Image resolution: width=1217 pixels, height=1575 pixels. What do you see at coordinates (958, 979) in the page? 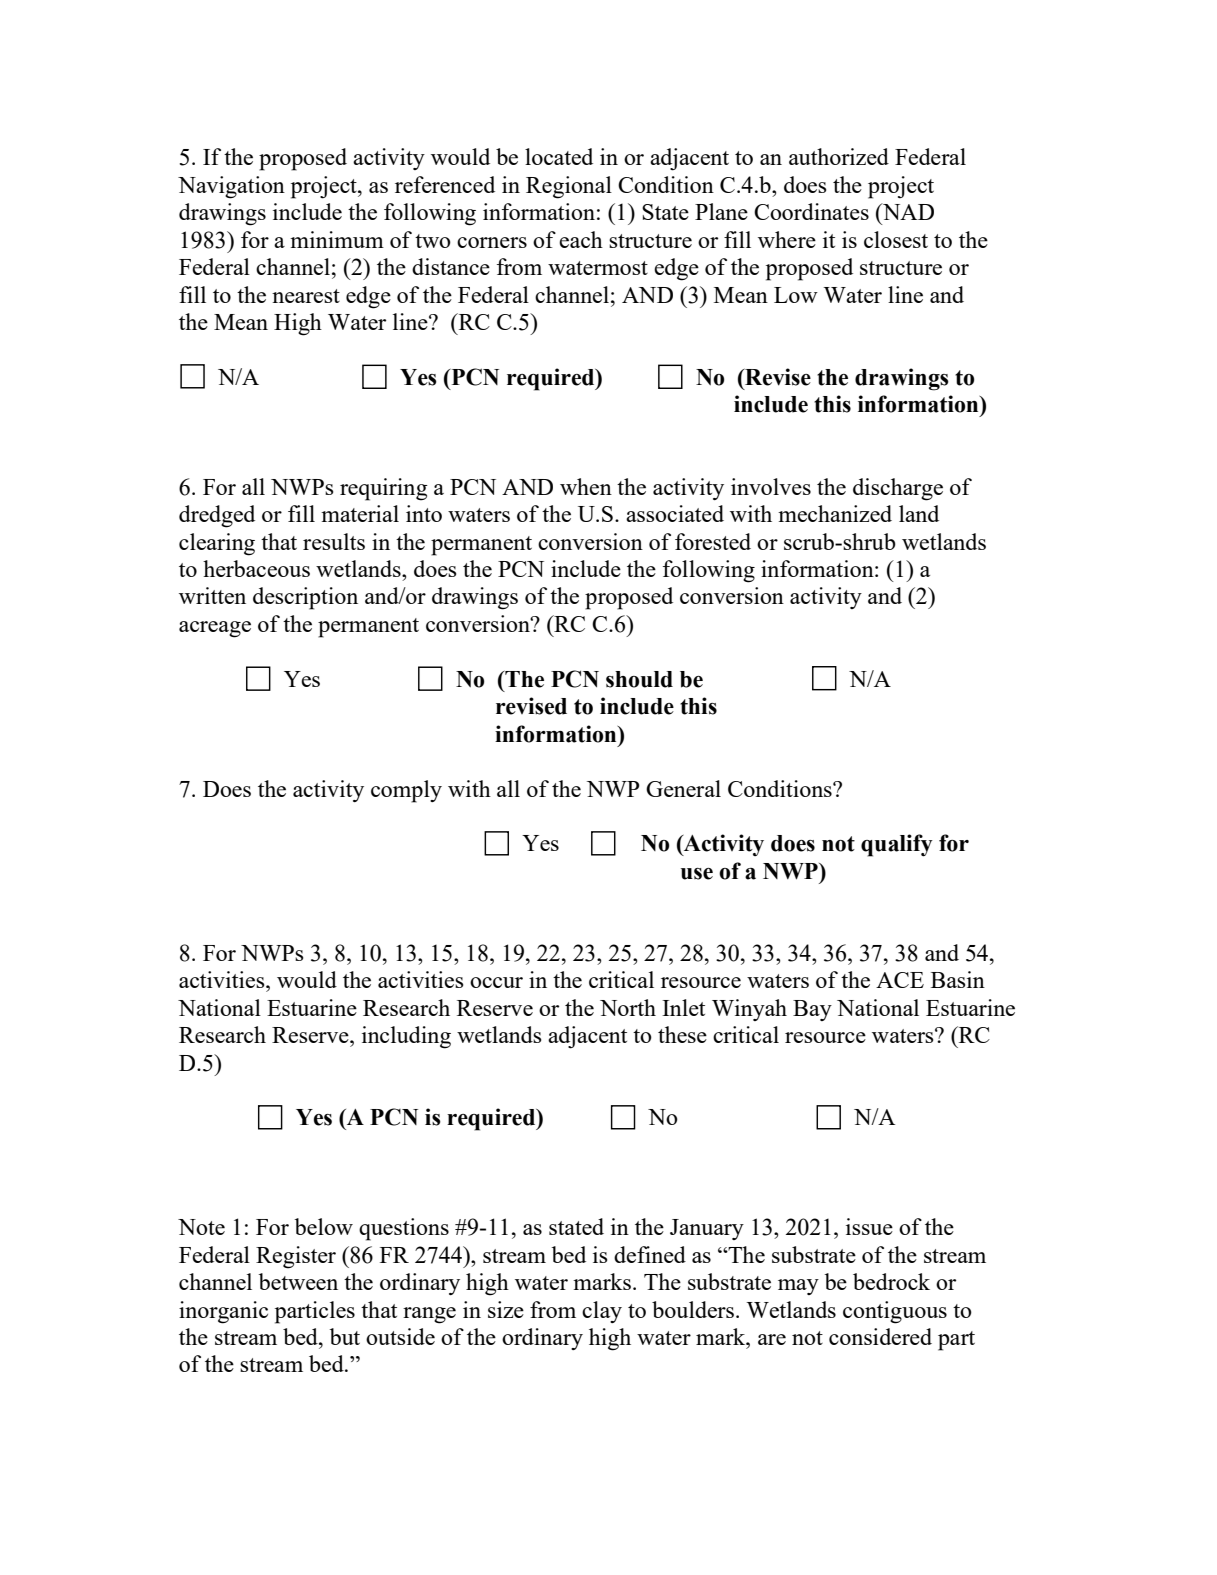
I see `Basin` at bounding box center [958, 979].
